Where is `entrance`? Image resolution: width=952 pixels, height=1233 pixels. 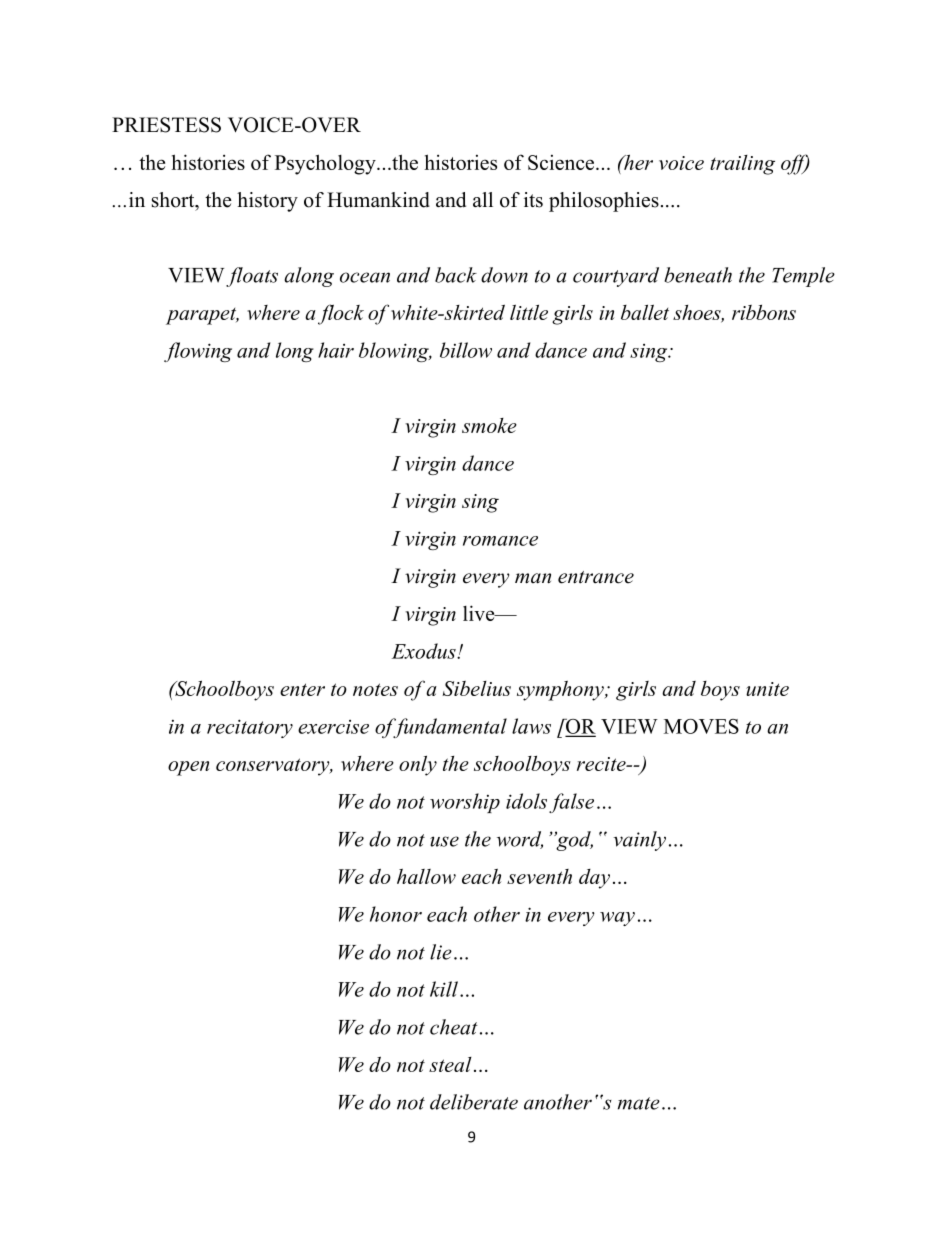 entrance is located at coordinates (596, 577).
